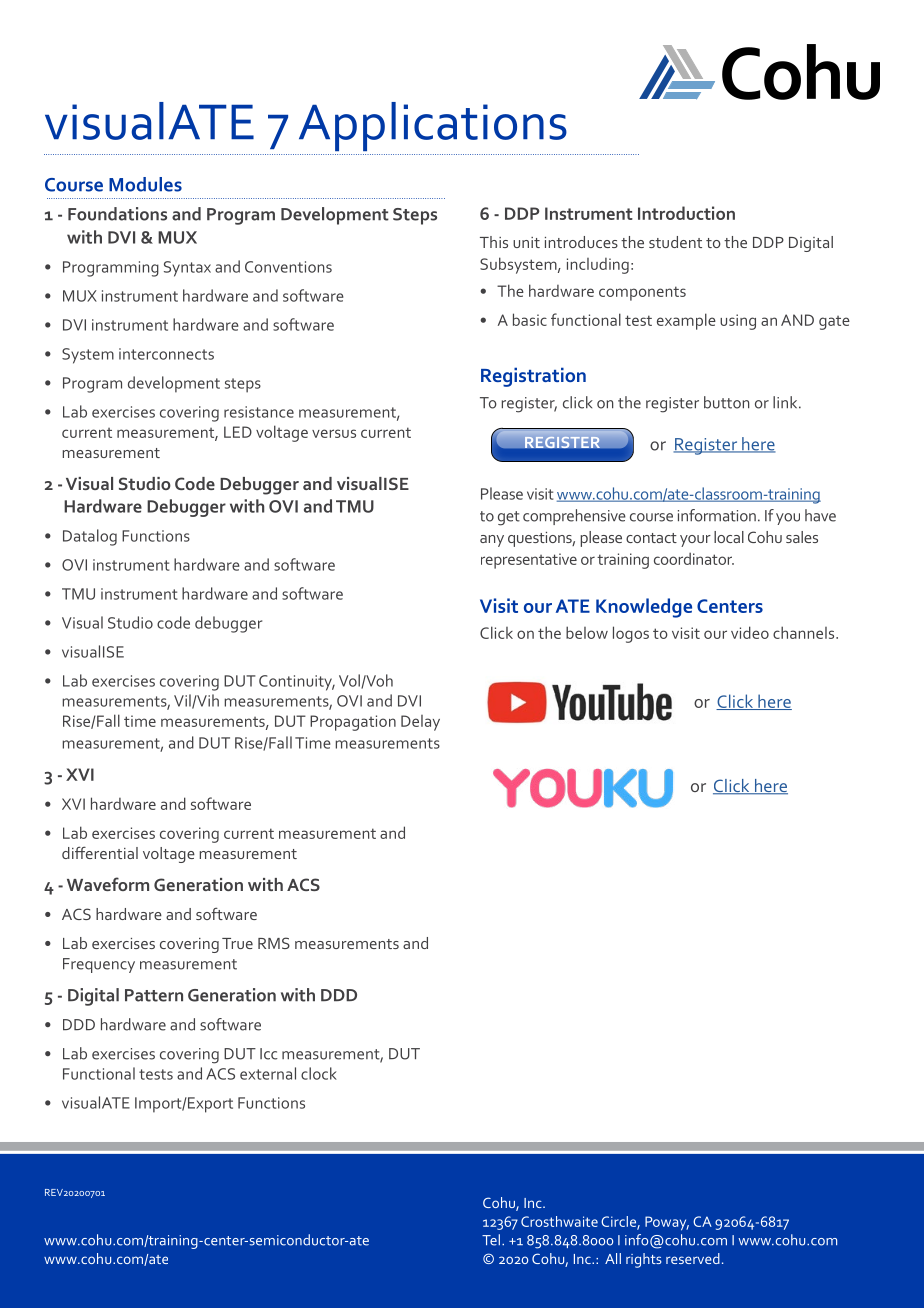  What do you see at coordinates (90, 537) in the image?
I see `Datalog` at bounding box center [90, 537].
